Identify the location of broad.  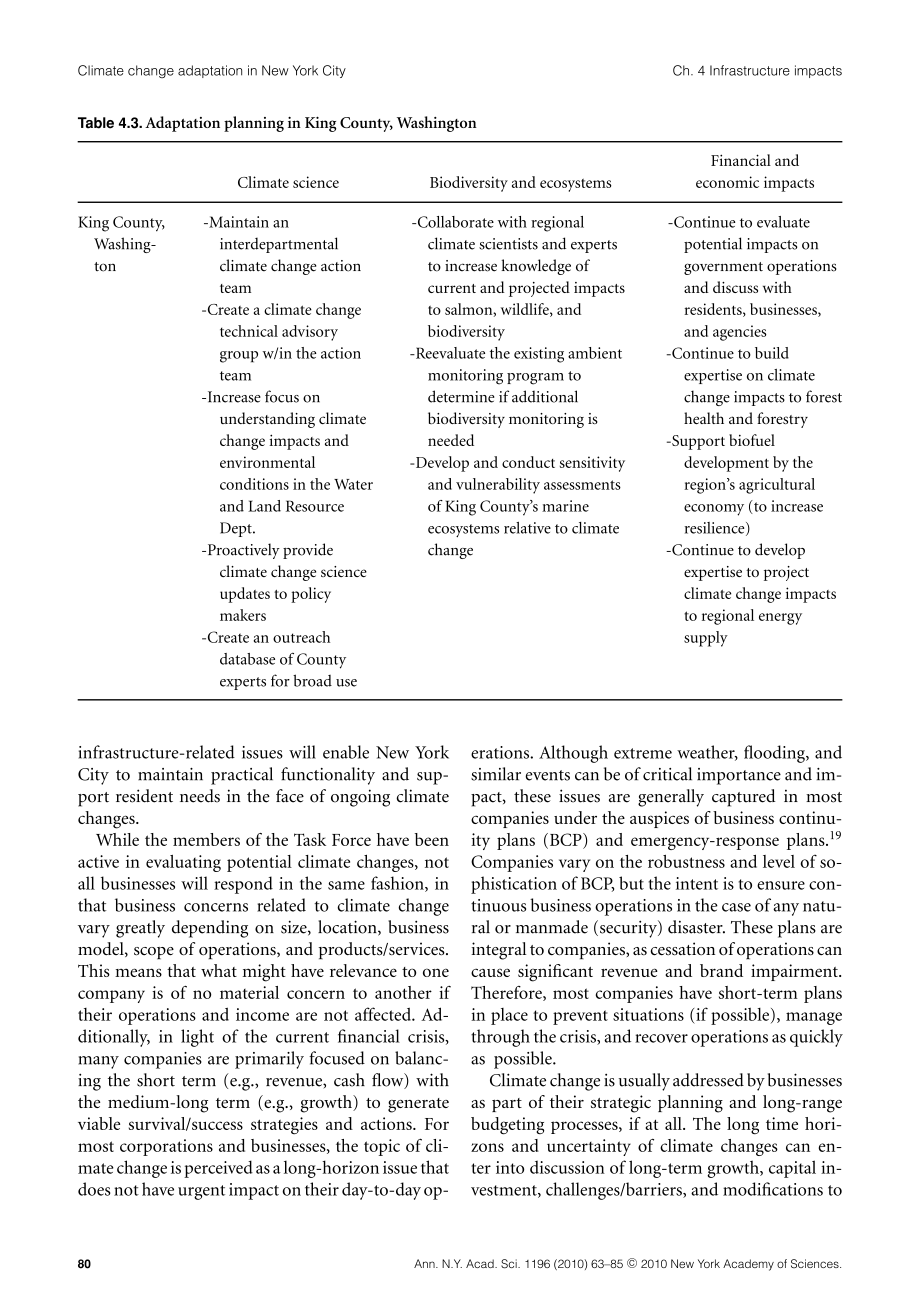
(312, 680).
